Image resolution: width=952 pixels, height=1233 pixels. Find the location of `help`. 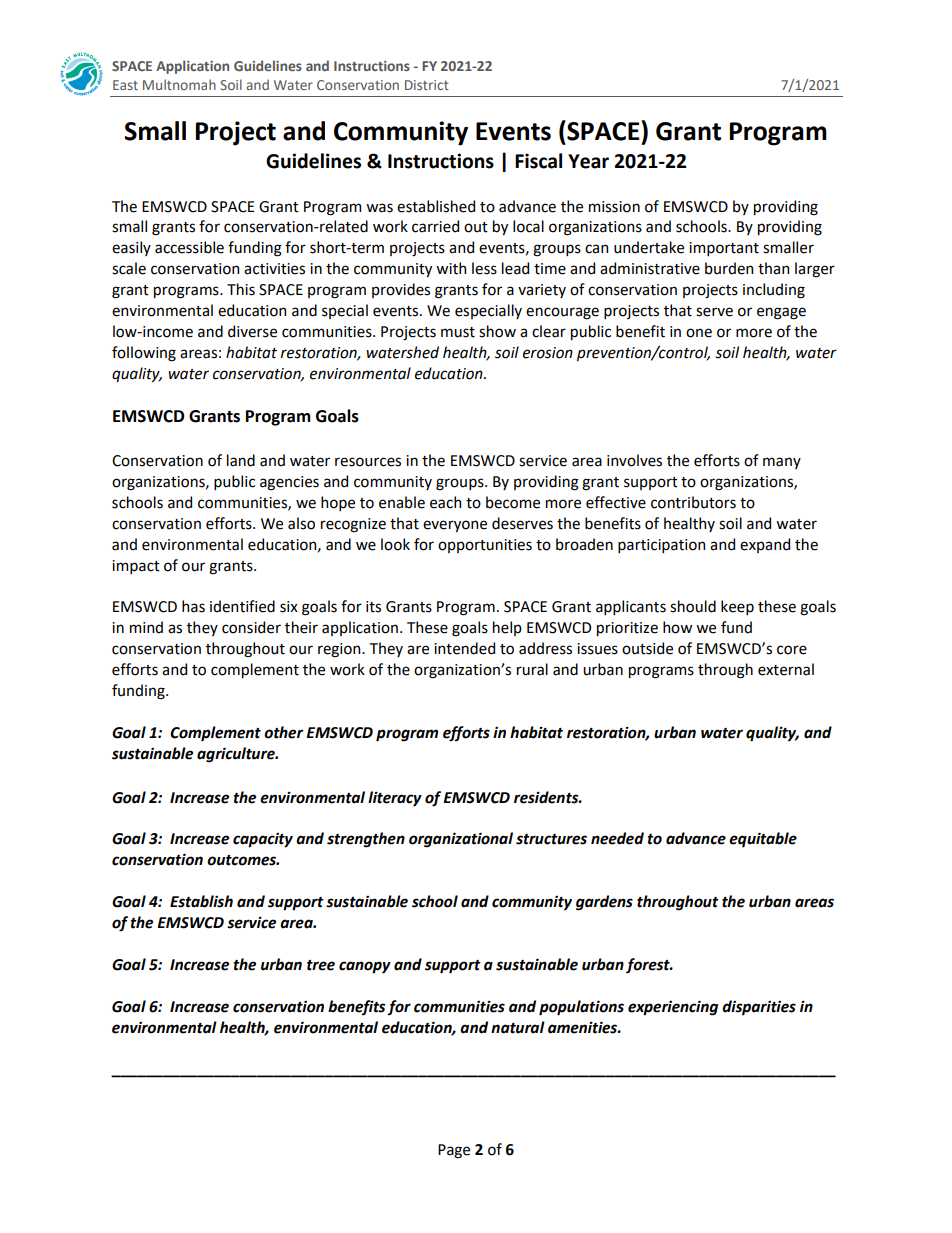

help is located at coordinates (507, 628).
